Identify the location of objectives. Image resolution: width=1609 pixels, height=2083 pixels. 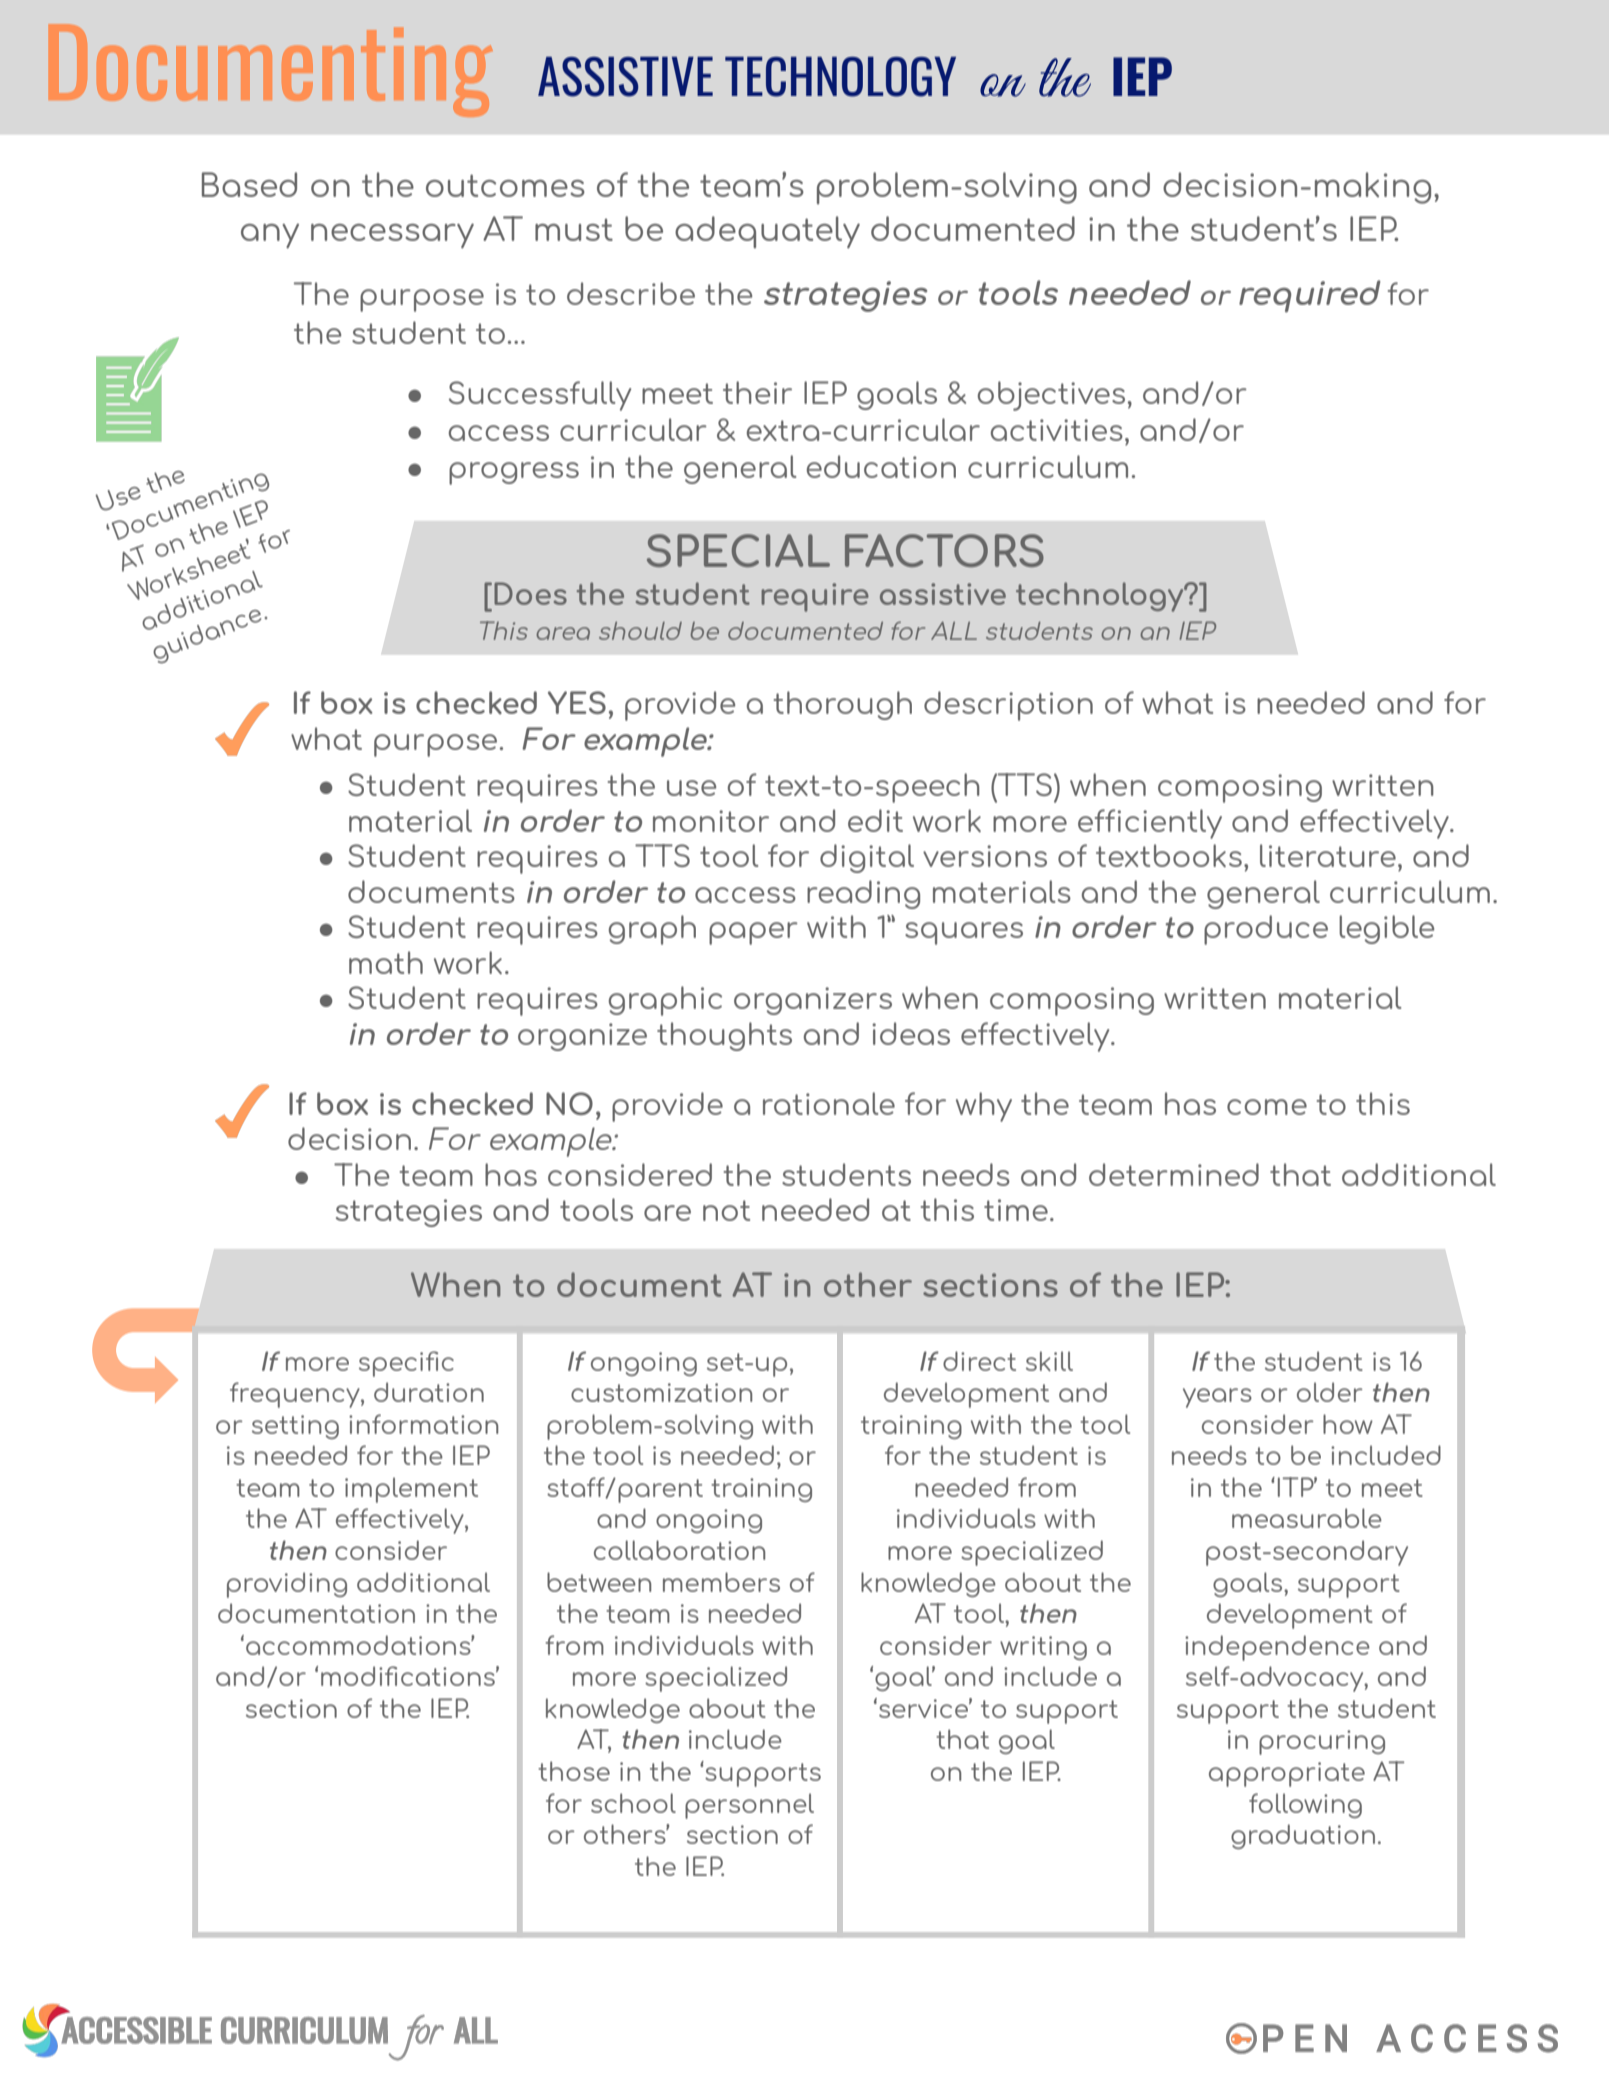
(1051, 396).
